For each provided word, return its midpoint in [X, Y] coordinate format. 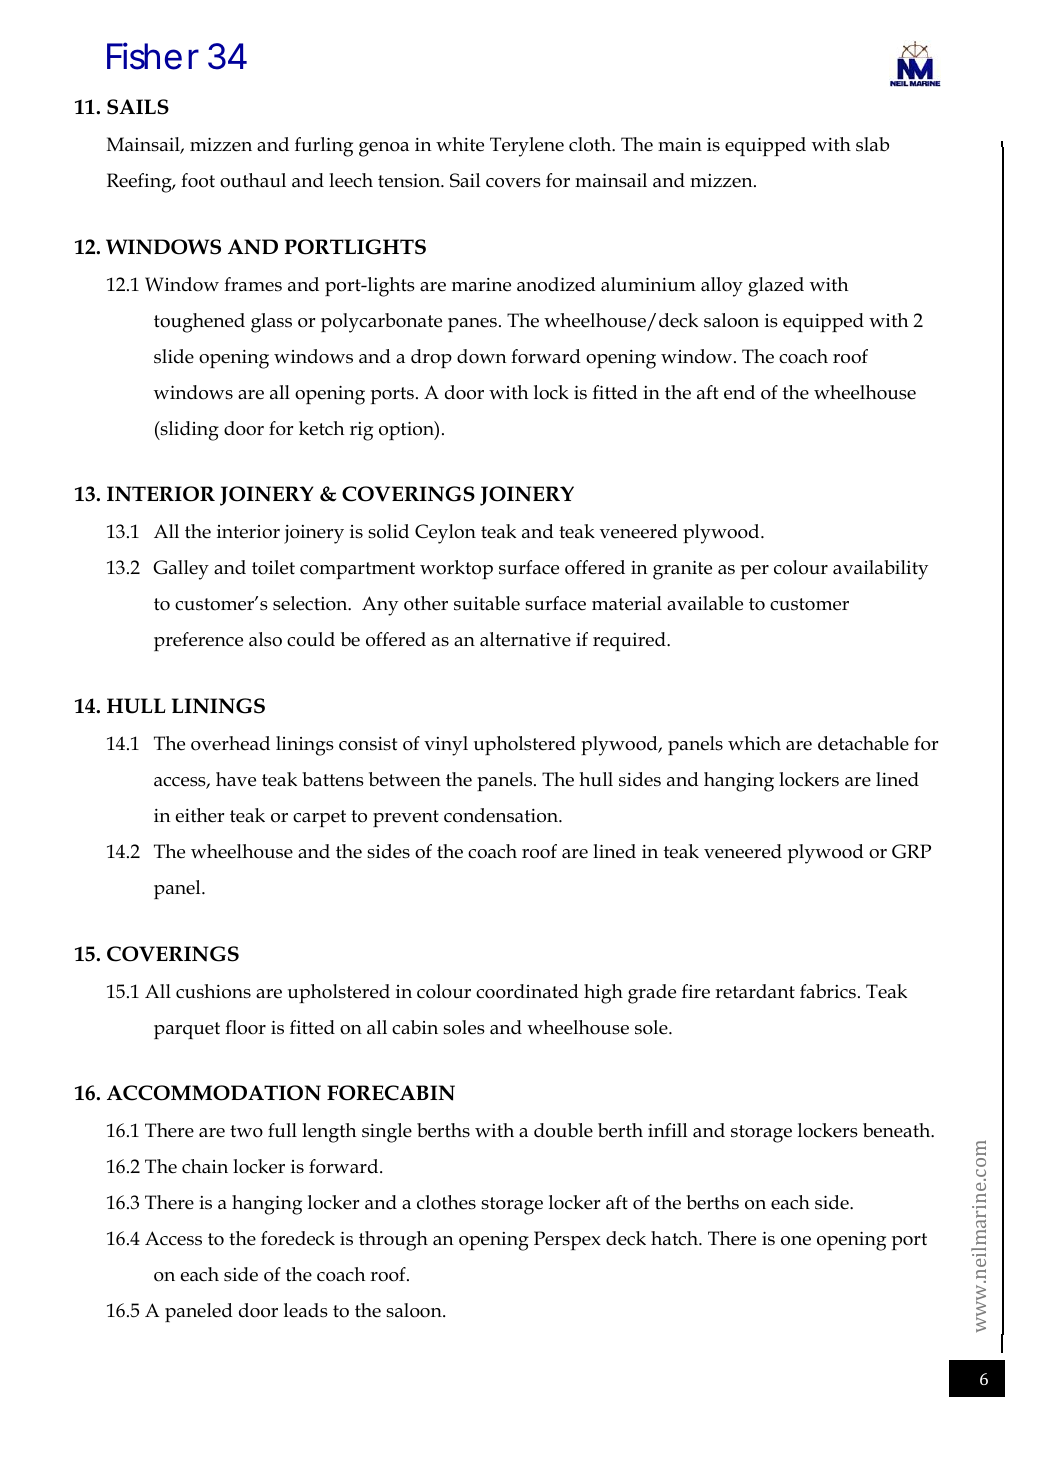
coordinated [527, 991]
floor [245, 1027]
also [265, 639]
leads [306, 1310]
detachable [863, 743]
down [482, 356]
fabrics [828, 991]
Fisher [153, 56]
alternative [525, 639]
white [460, 144]
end [739, 392]
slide [174, 356]
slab [872, 144]
